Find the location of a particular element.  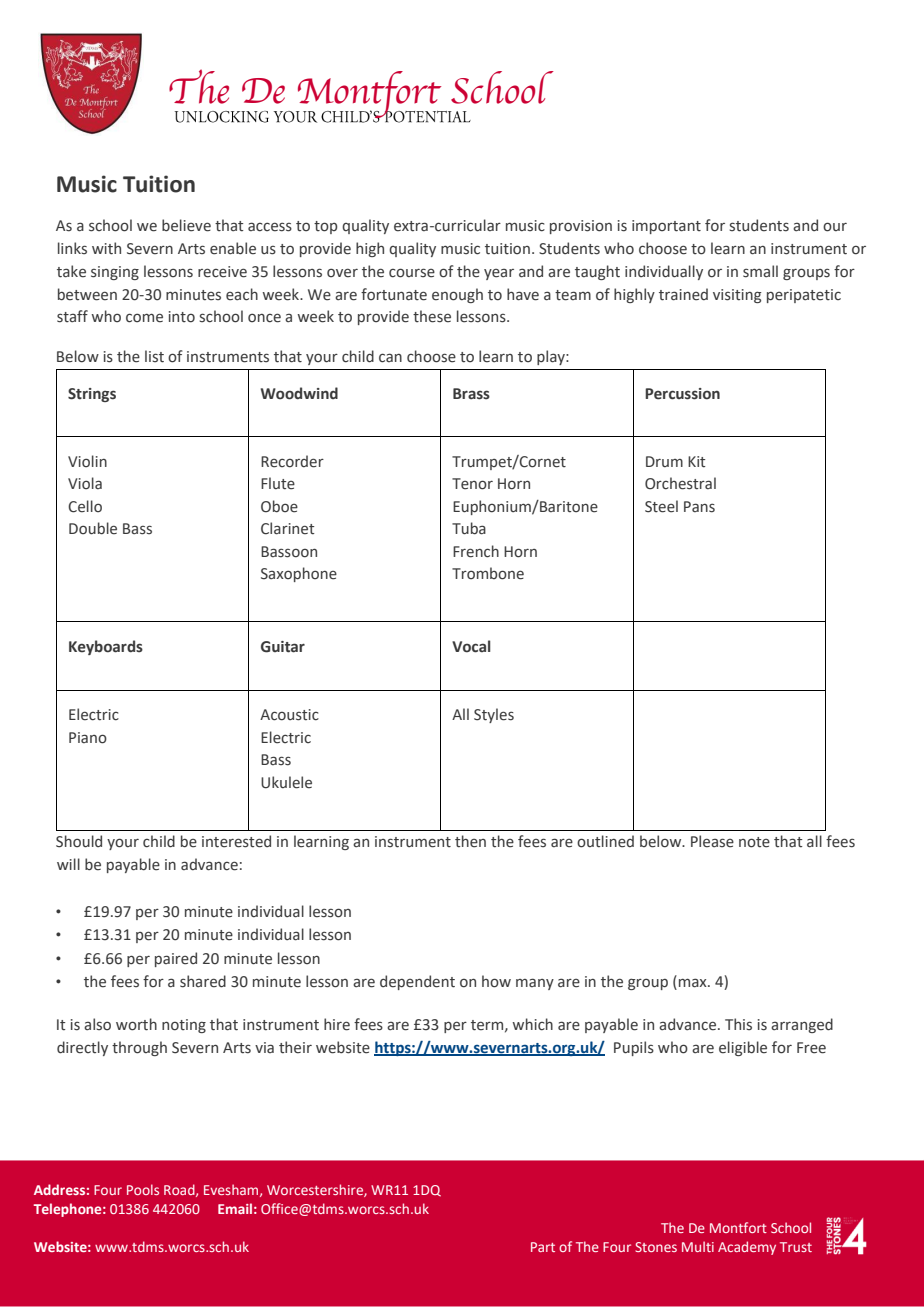

This is located at coordinates (738, 1024).
